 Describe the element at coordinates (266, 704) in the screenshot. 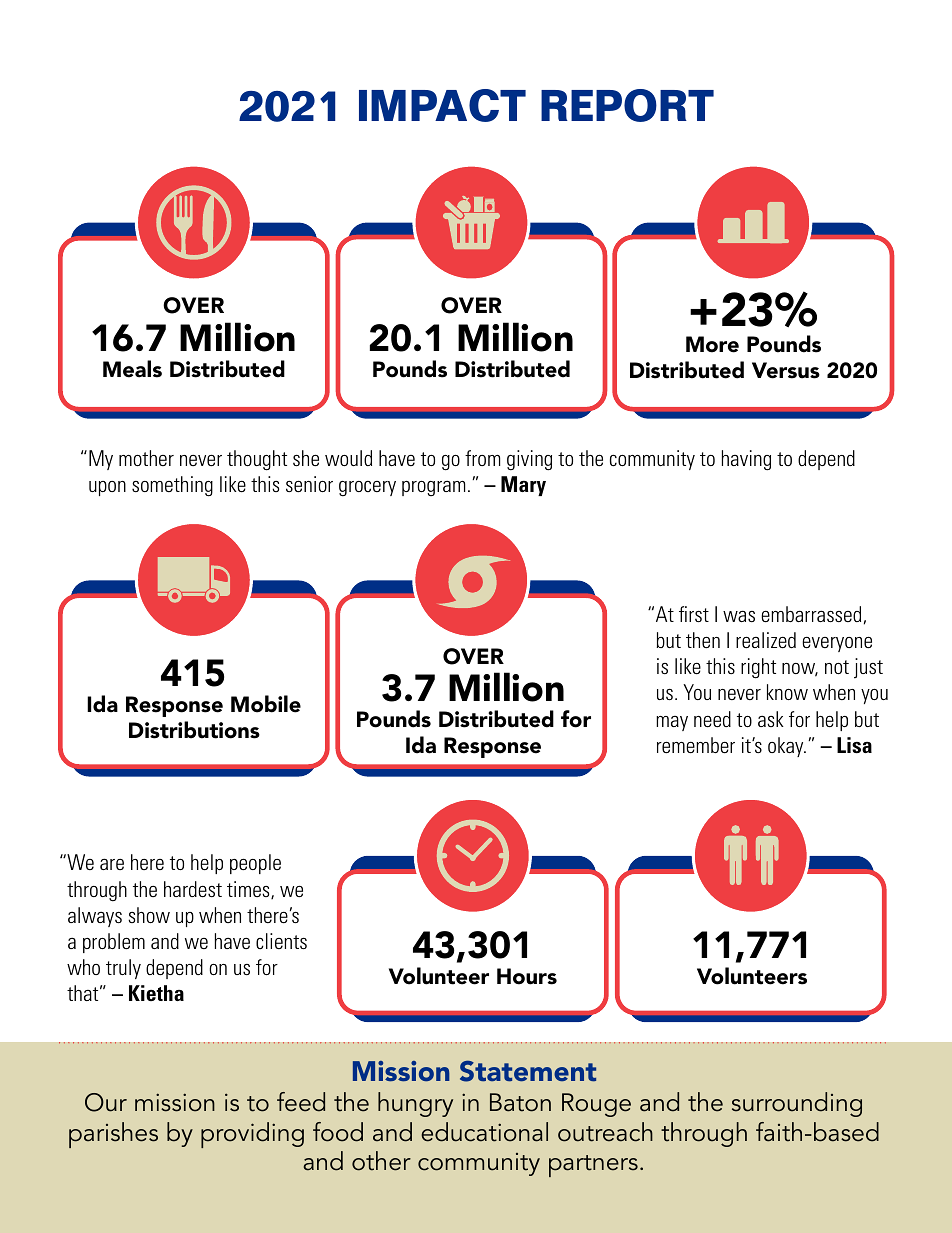

I see `Mobile` at that location.
